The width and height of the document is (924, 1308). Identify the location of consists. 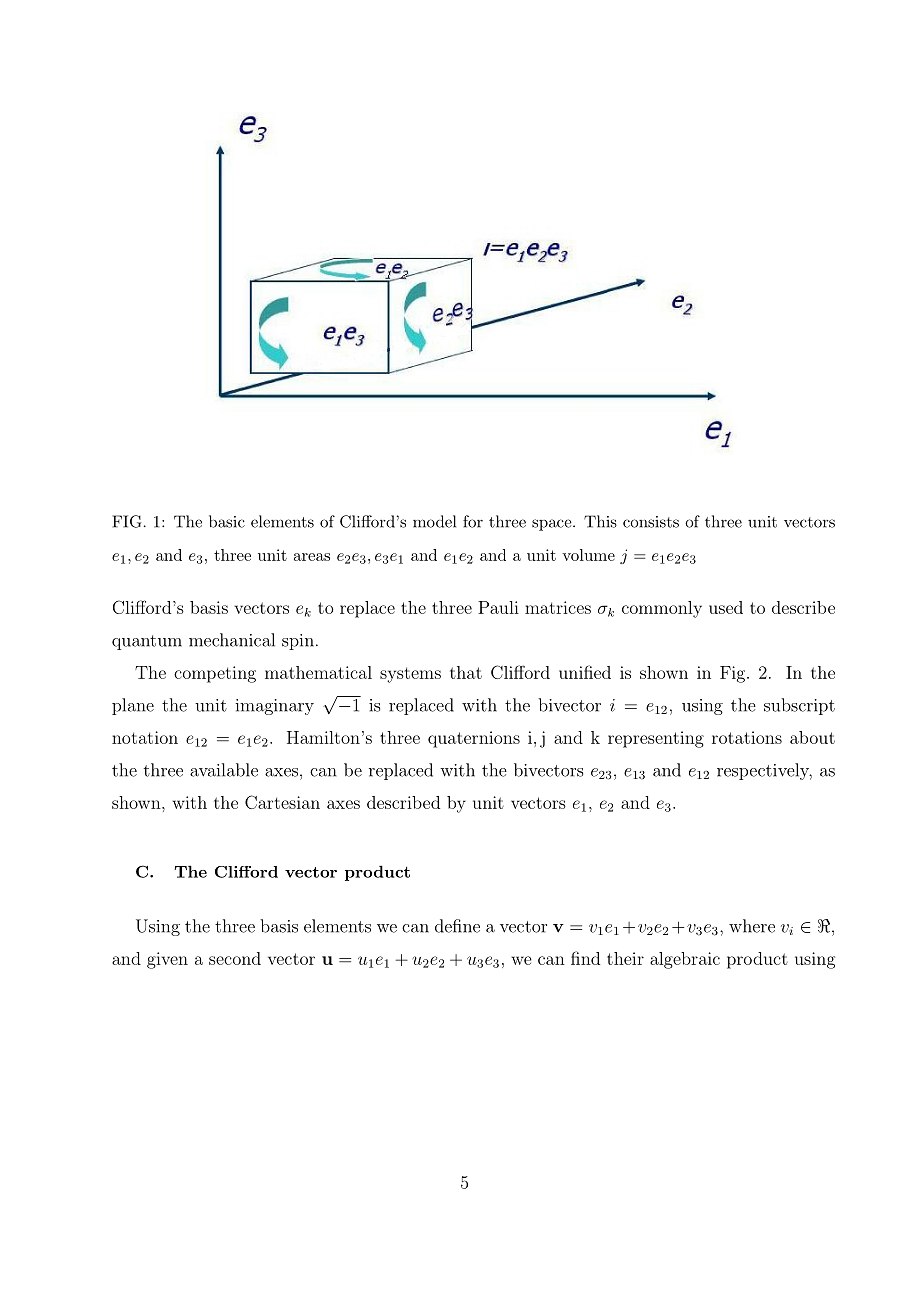
(651, 522).
